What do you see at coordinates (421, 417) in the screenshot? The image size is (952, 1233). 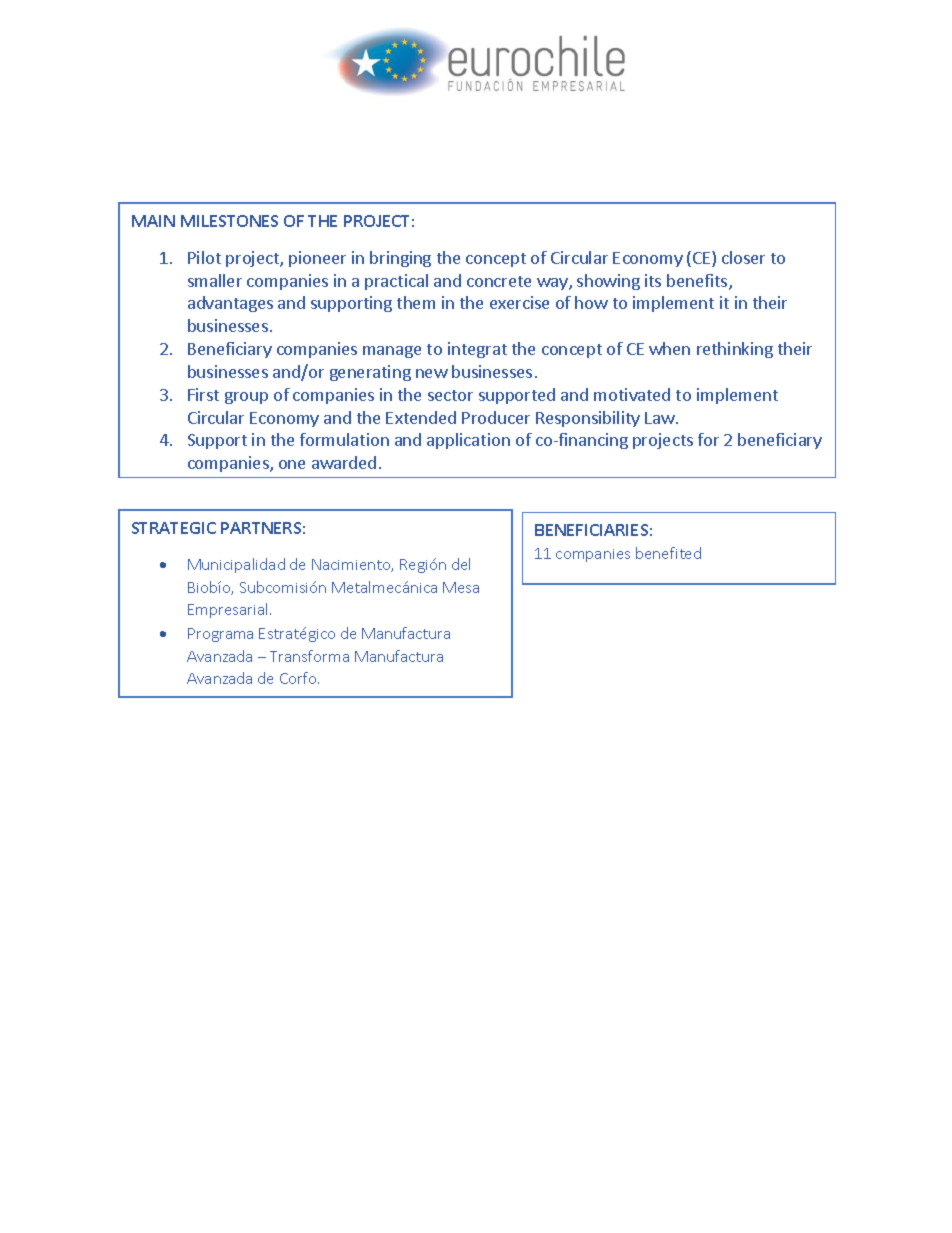 I see `Extended` at bounding box center [421, 417].
